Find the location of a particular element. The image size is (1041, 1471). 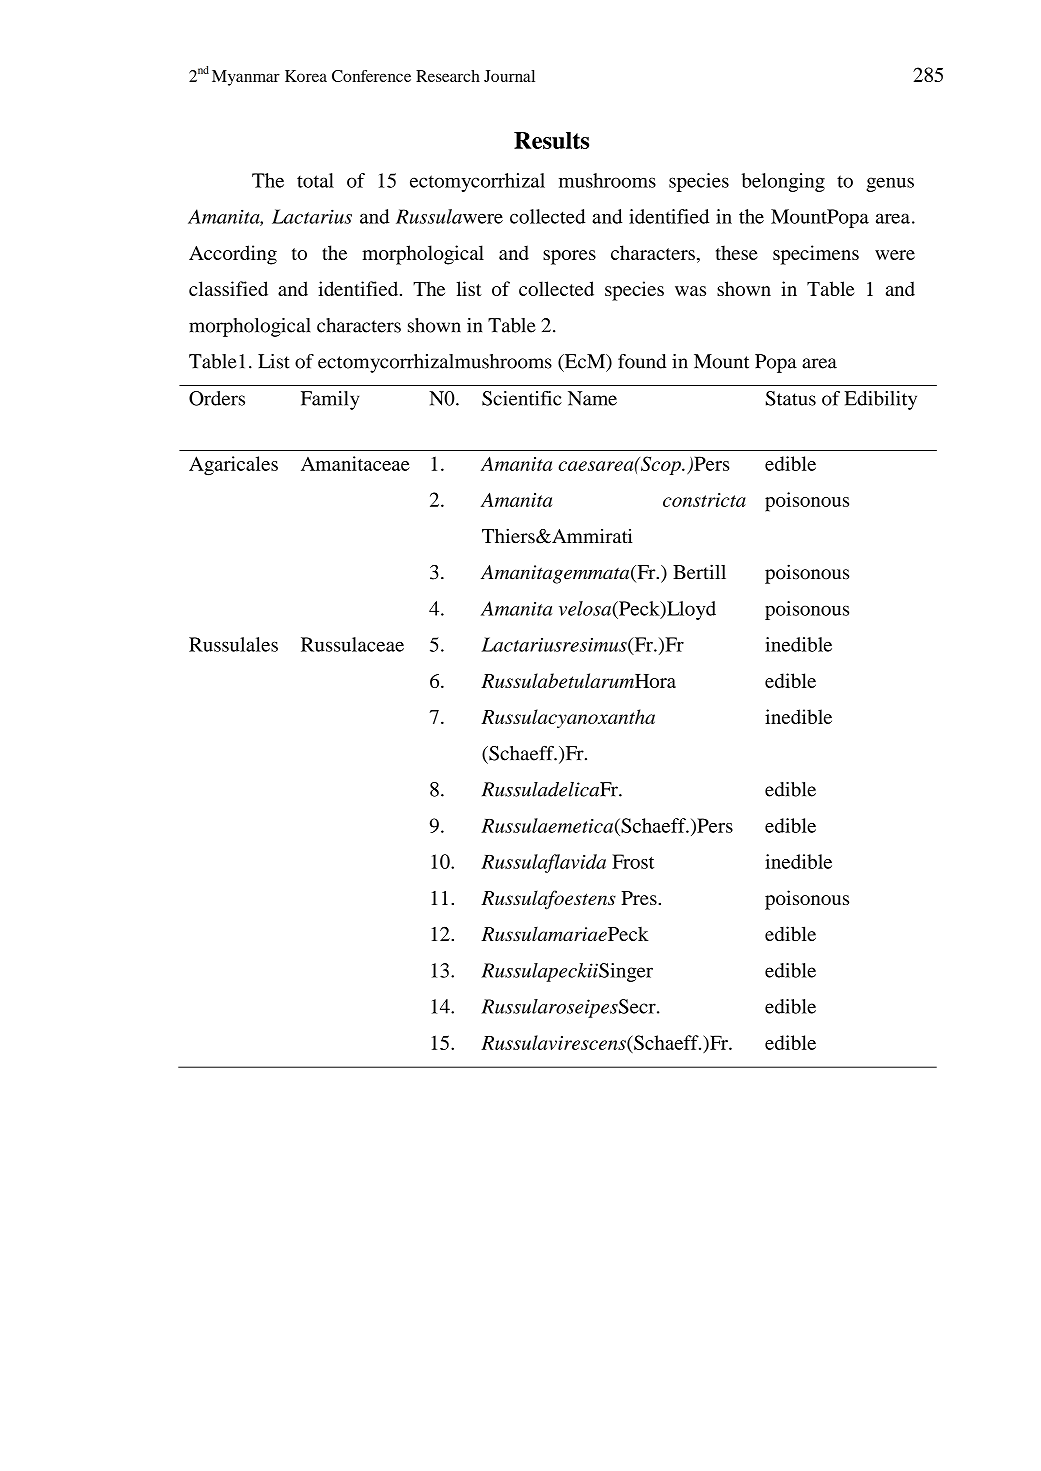

Journal is located at coordinates (509, 76).
